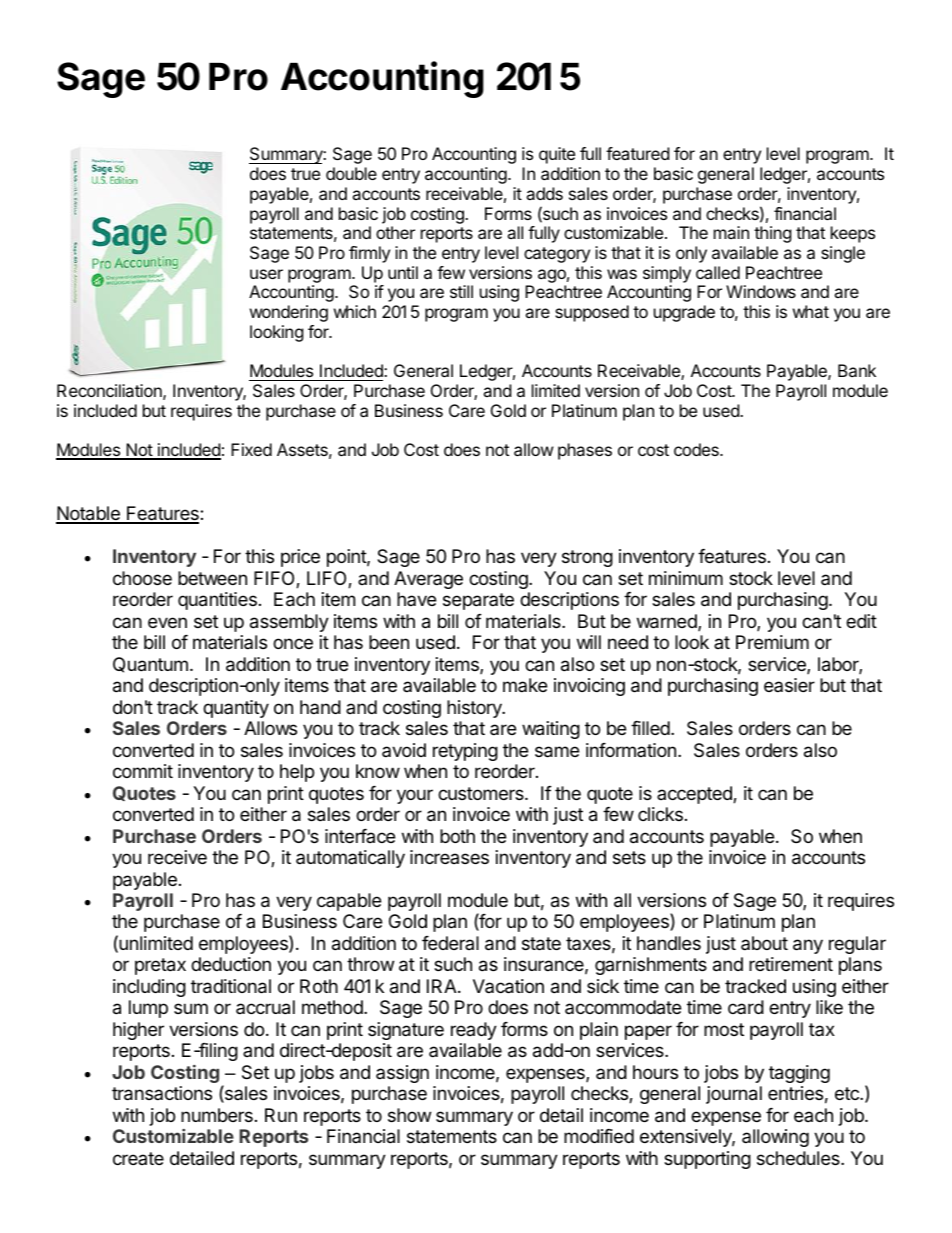 The width and height of the page is (952, 1233). I want to click on schedules, so click(799, 1158).
